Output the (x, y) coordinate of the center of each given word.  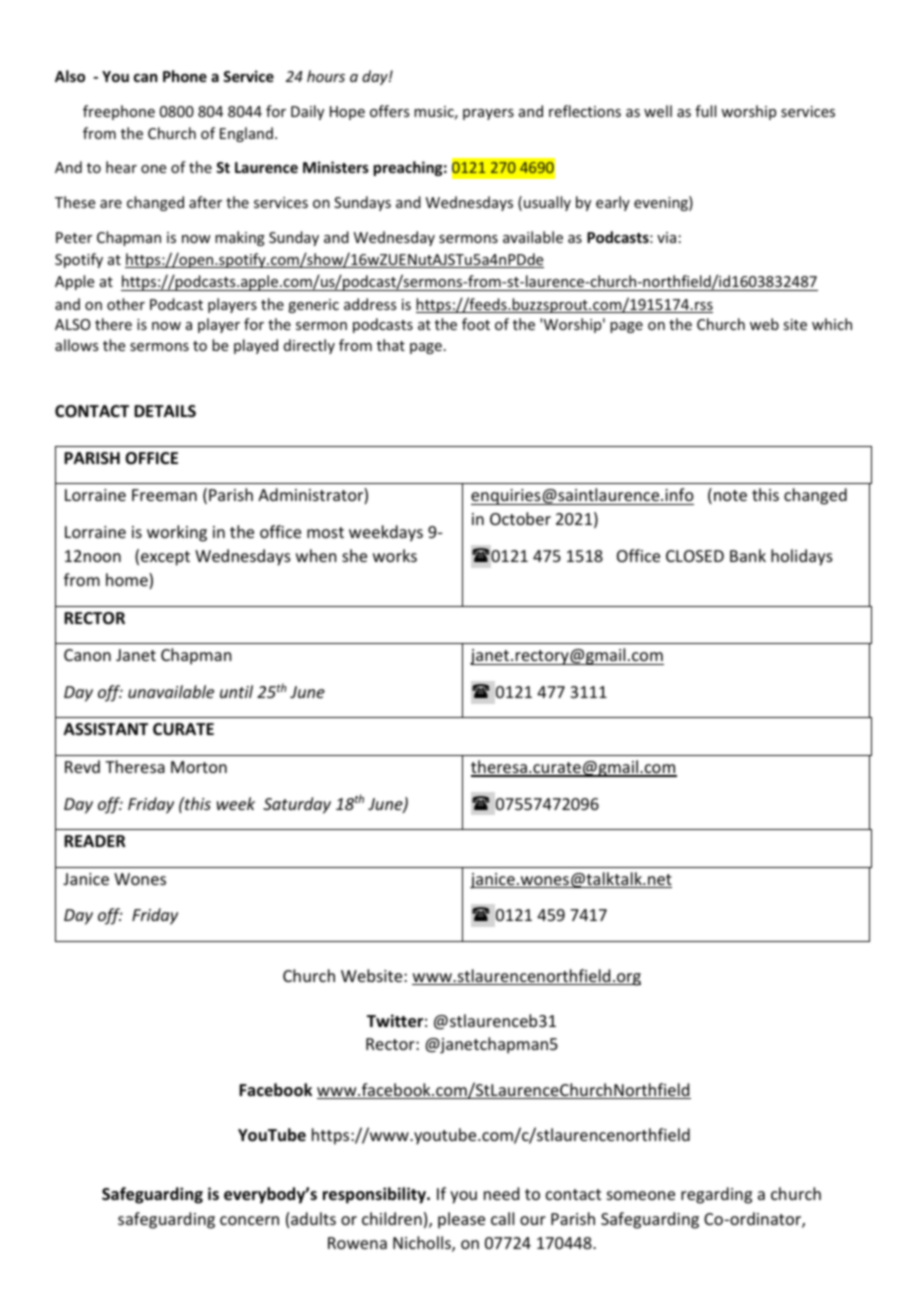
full (705, 111)
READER (94, 841)
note (730, 495)
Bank (748, 555)
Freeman (164, 495)
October (520, 518)
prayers (488, 114)
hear (121, 167)
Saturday (297, 805)
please (461, 1220)
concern (249, 1220)
